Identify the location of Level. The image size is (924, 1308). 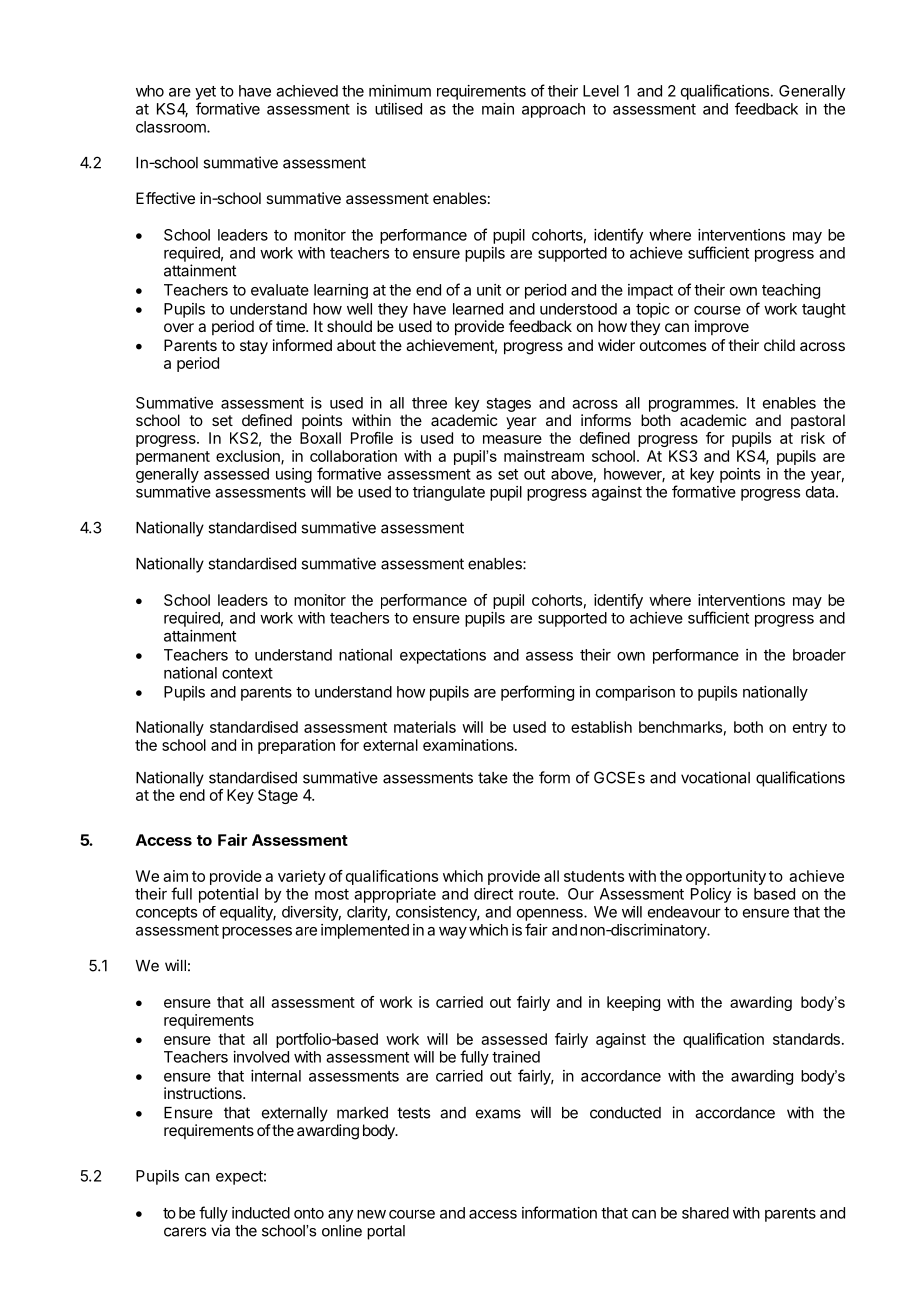
(601, 91).
